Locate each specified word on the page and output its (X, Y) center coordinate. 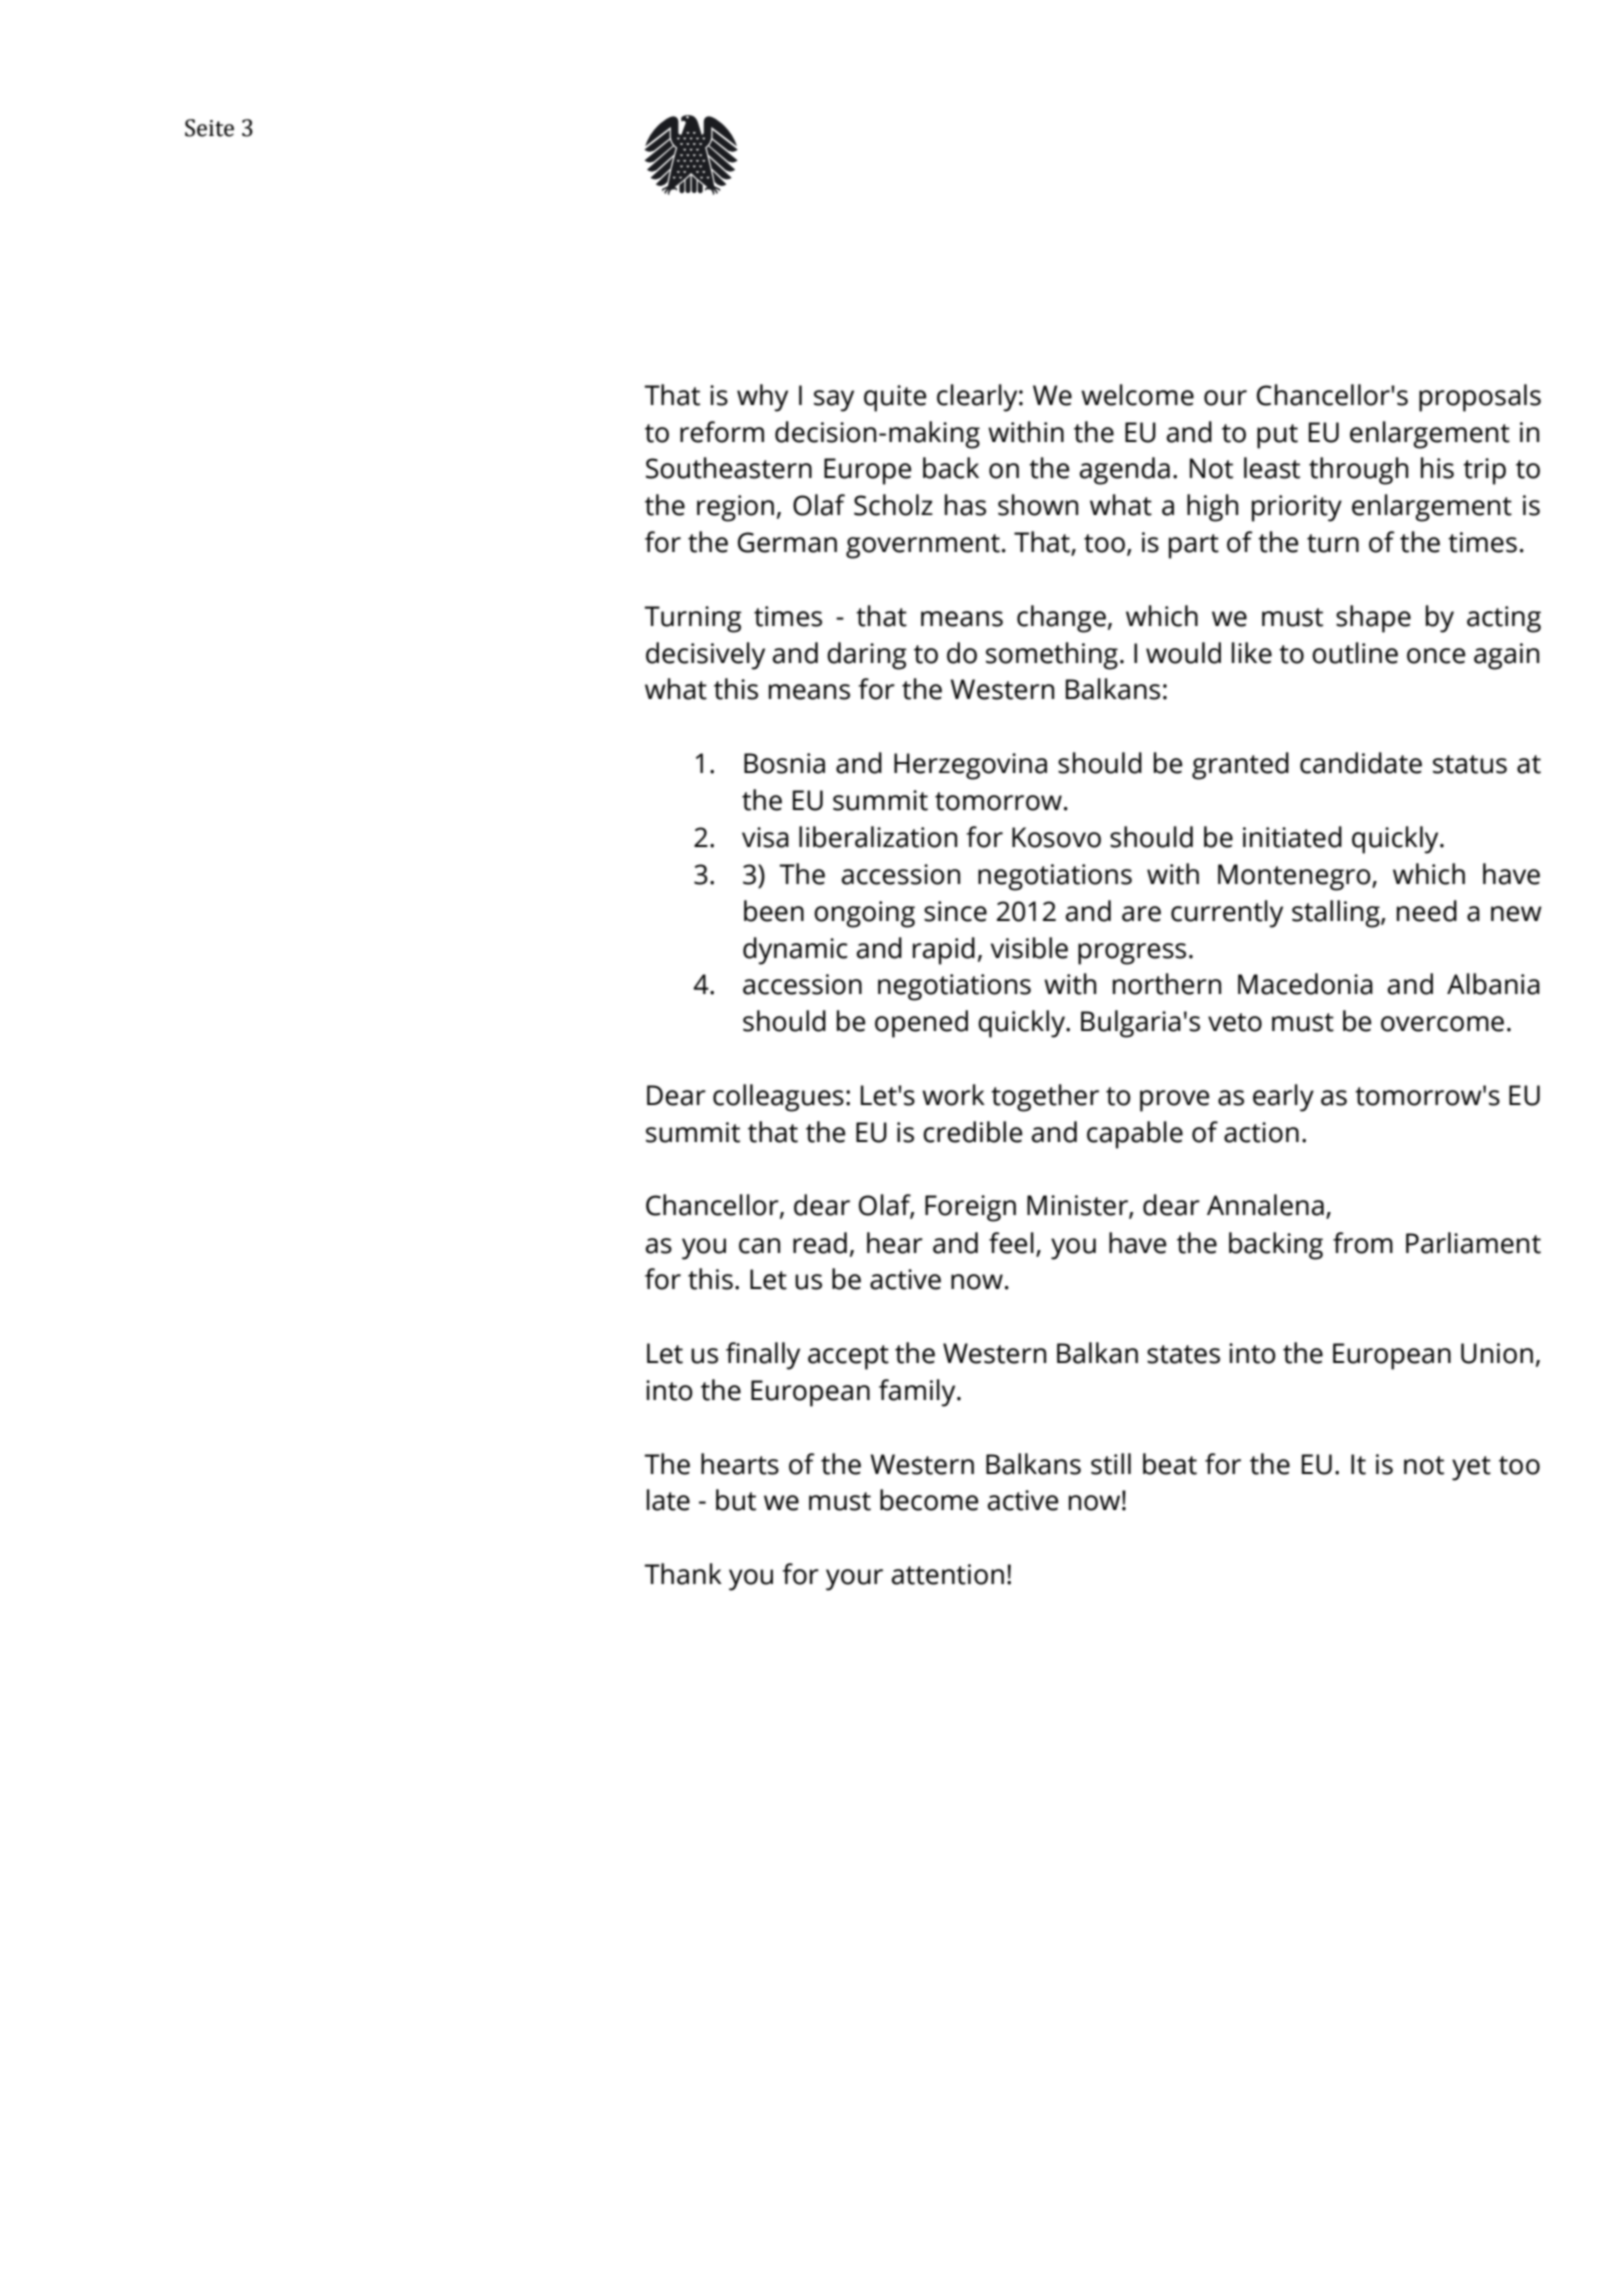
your (854, 1580)
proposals (1480, 398)
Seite (209, 128)
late (668, 1500)
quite (895, 398)
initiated (1292, 837)
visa (765, 837)
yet (1471, 1468)
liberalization (878, 837)
